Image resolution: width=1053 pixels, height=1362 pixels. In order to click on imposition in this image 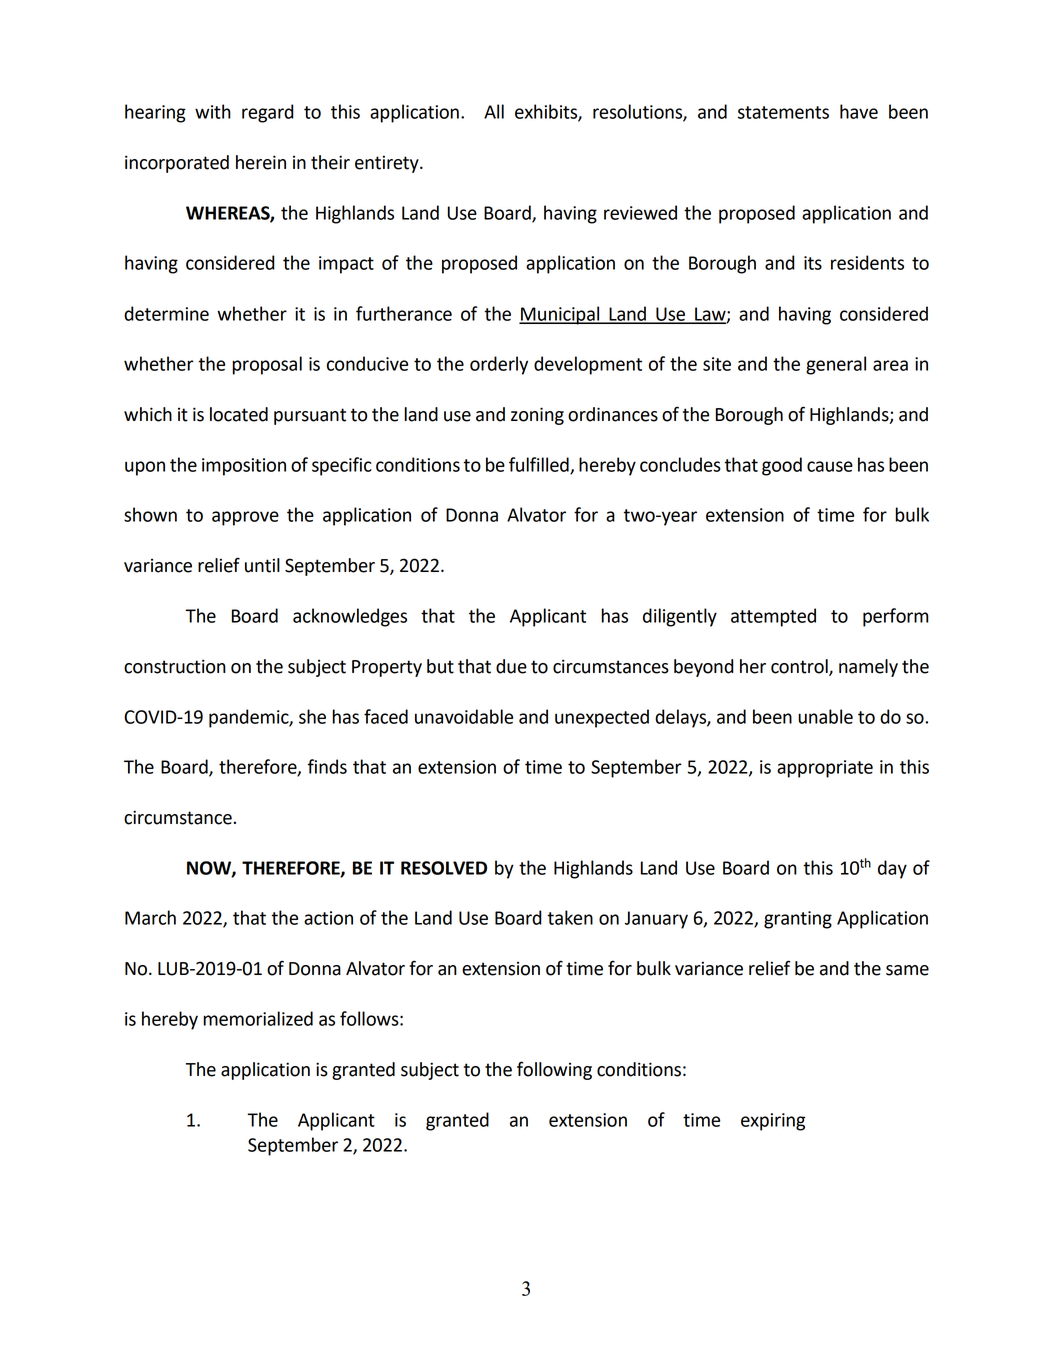, I will do `click(244, 467)`.
